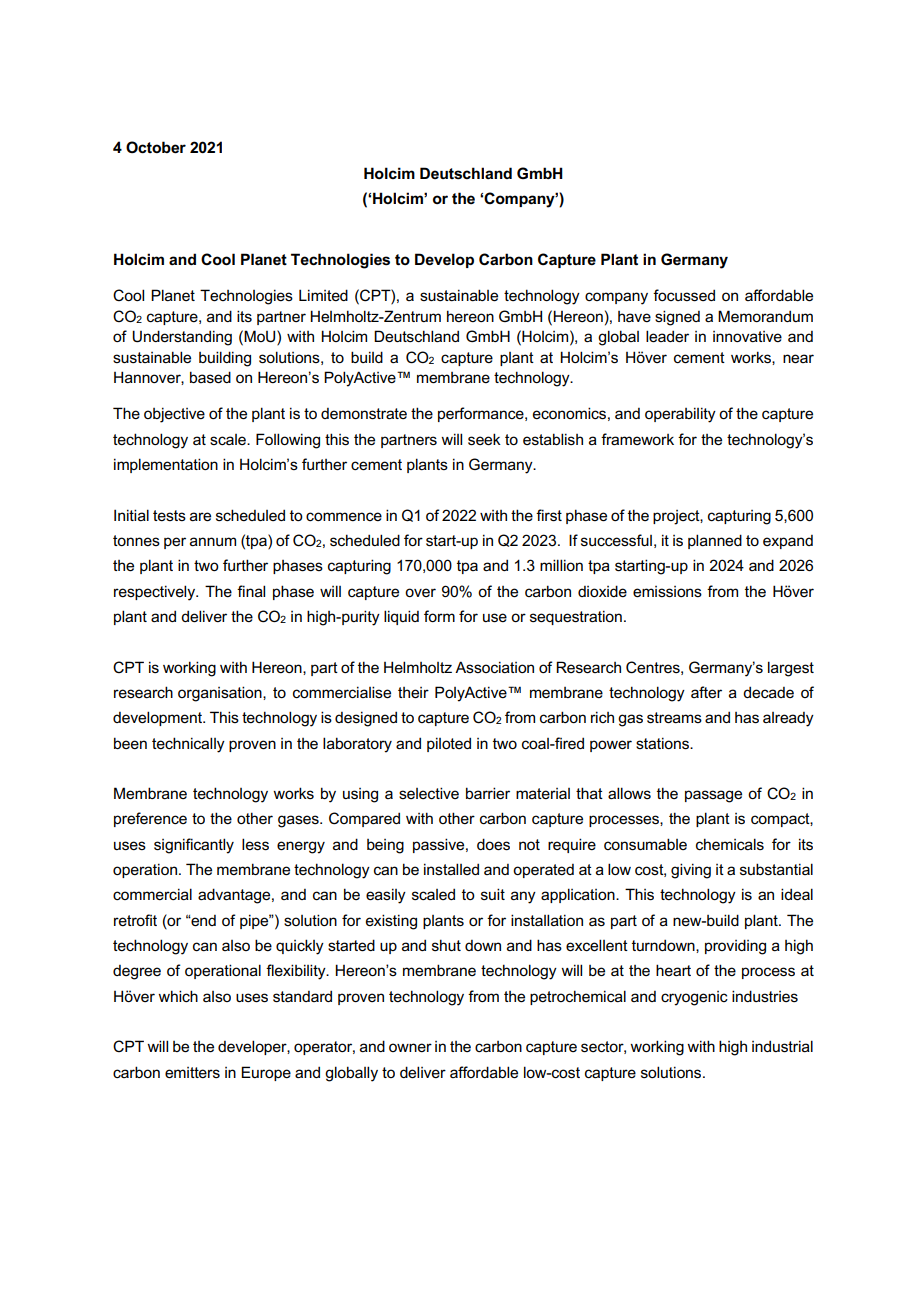 The width and height of the screenshot is (924, 1308). Describe the element at coordinates (410, 1047) in the screenshot. I see `owner` at that location.
